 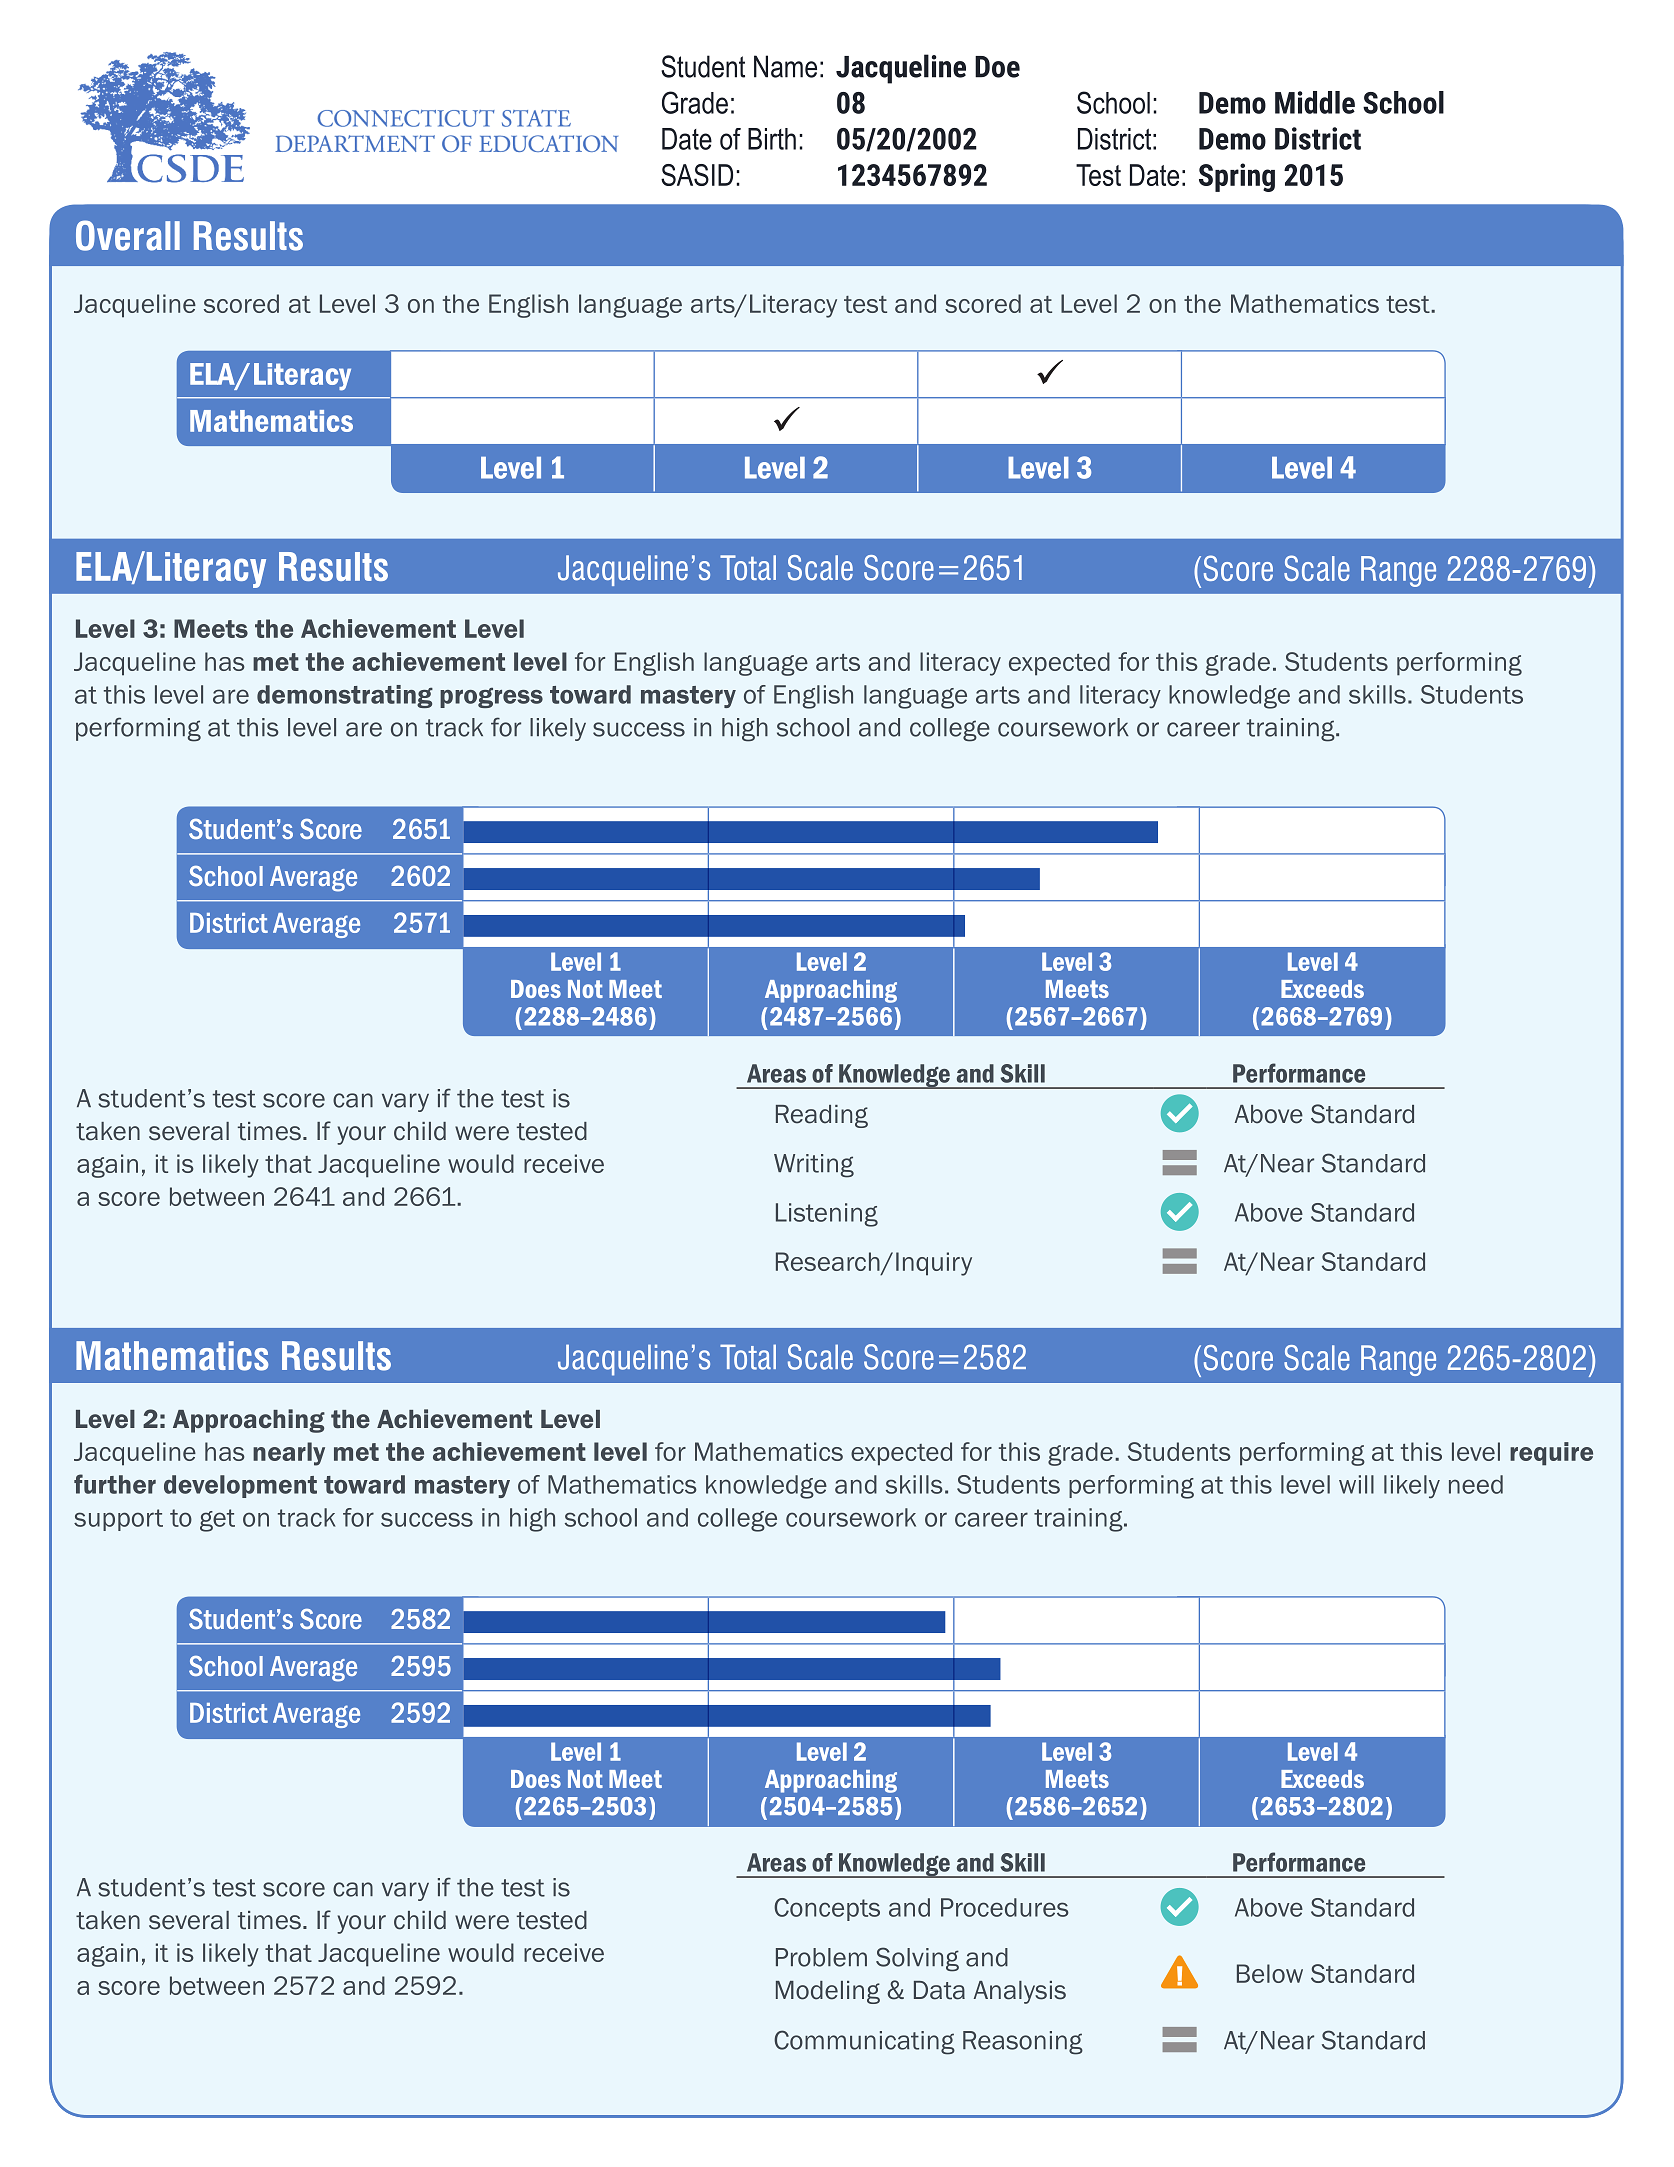 What do you see at coordinates (1551, 1454) in the screenshot?
I see `require` at bounding box center [1551, 1454].
